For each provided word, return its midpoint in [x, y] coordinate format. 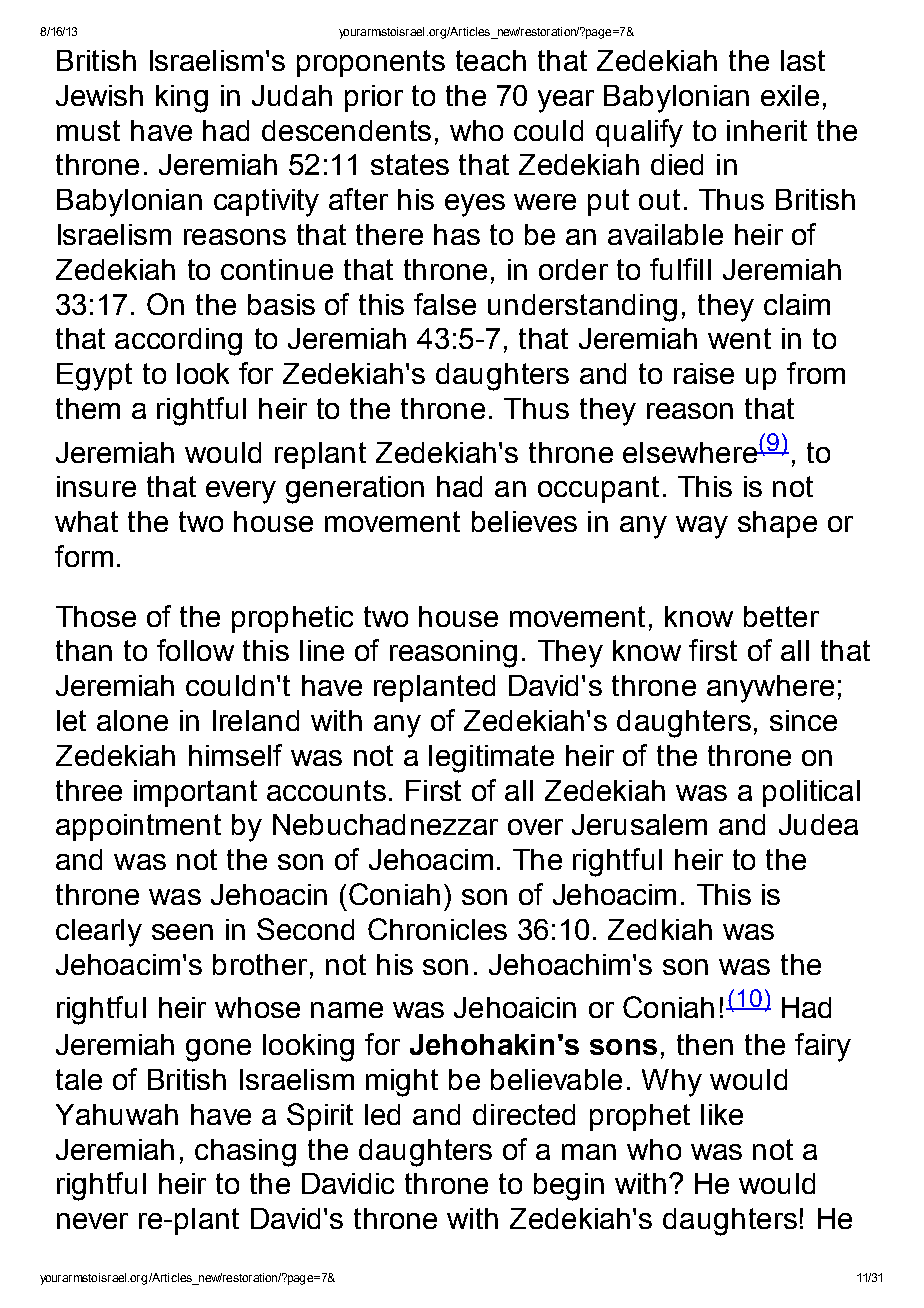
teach [491, 60]
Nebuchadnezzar [385, 824]
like [722, 1114]
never [92, 1221]
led [382, 1114]
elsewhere [691, 452]
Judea [818, 824]
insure [96, 486]
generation [355, 490]
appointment [138, 827]
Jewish [99, 95]
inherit [767, 130]
